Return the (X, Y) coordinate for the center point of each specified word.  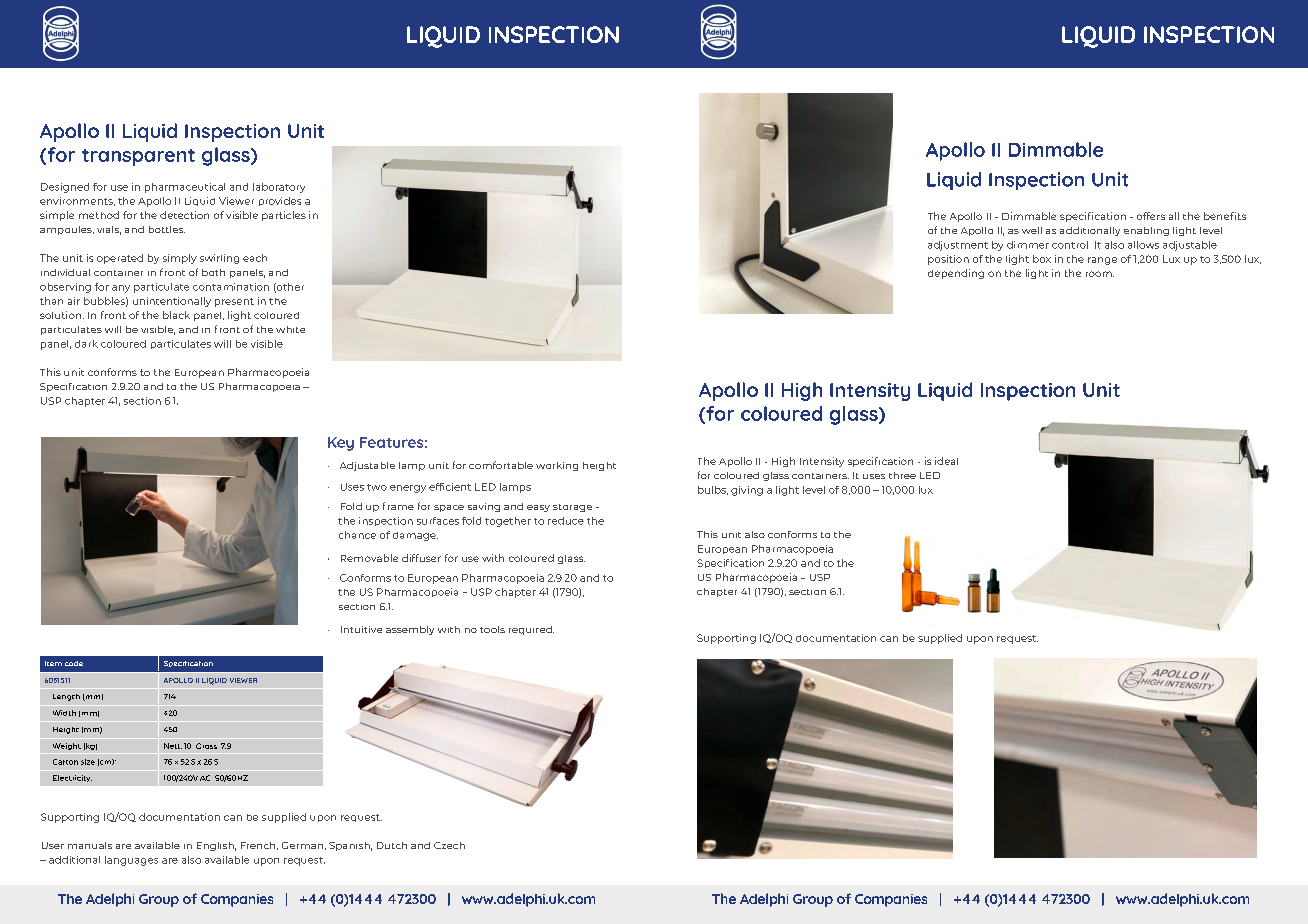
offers (1151, 216)
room (1100, 274)
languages (131, 861)
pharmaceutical (185, 188)
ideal (946, 461)
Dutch (392, 845)
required (531, 630)
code (74, 663)
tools (492, 629)
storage (572, 508)
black (176, 315)
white (290, 329)
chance (357, 535)
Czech (449, 845)
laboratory (279, 188)
